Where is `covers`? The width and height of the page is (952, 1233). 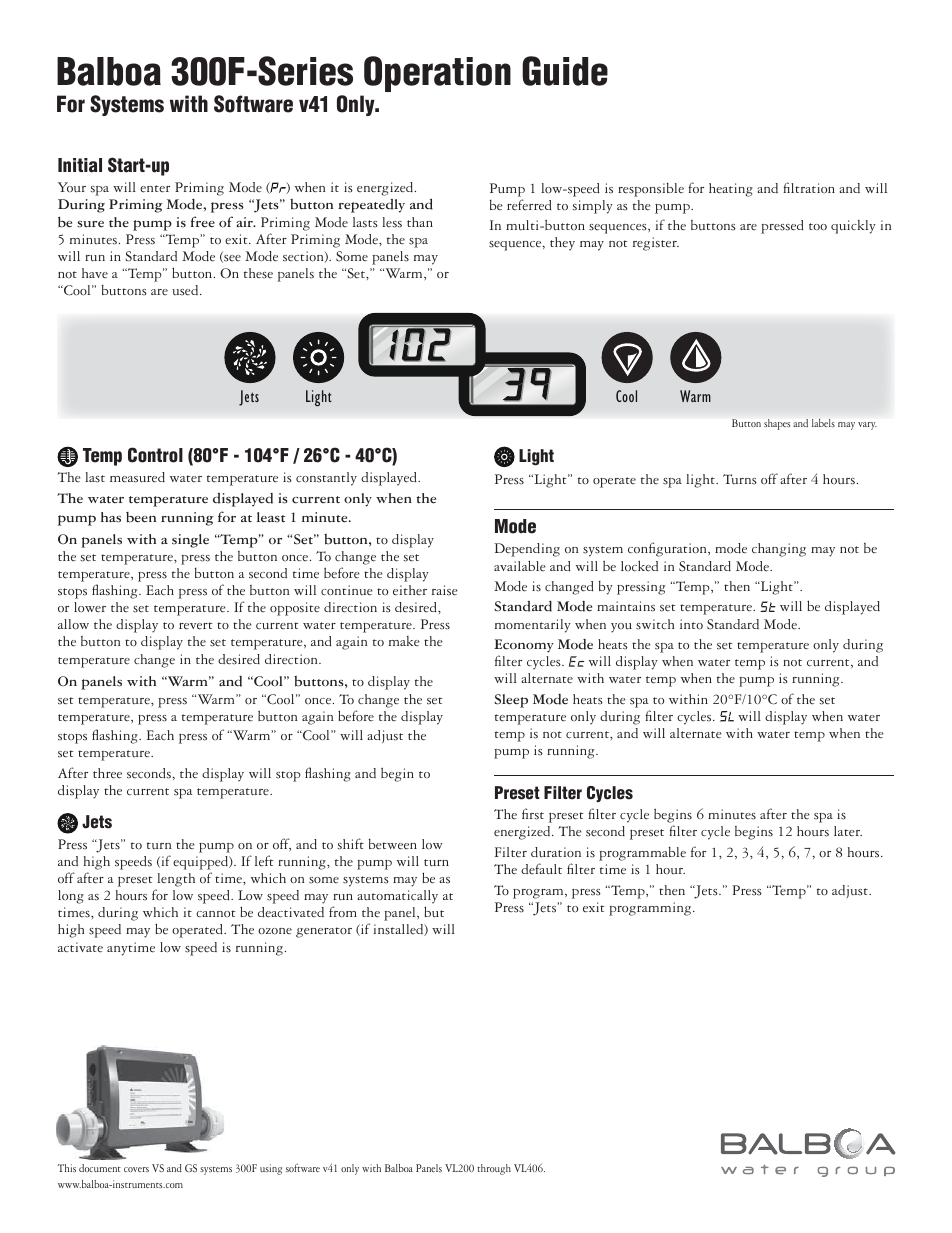 covers is located at coordinates (136, 1169).
